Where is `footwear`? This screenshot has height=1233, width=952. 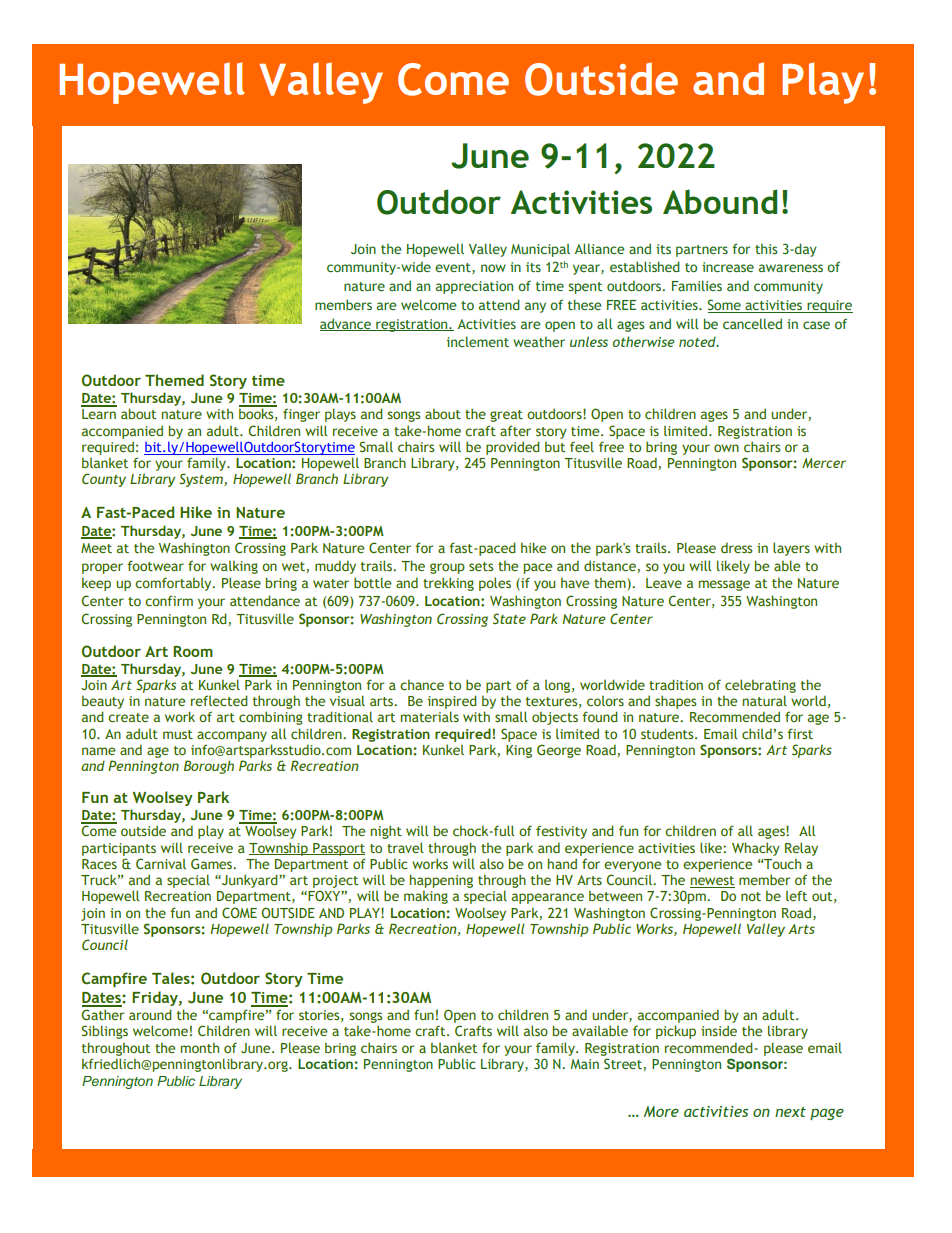
footwear is located at coordinates (155, 565).
